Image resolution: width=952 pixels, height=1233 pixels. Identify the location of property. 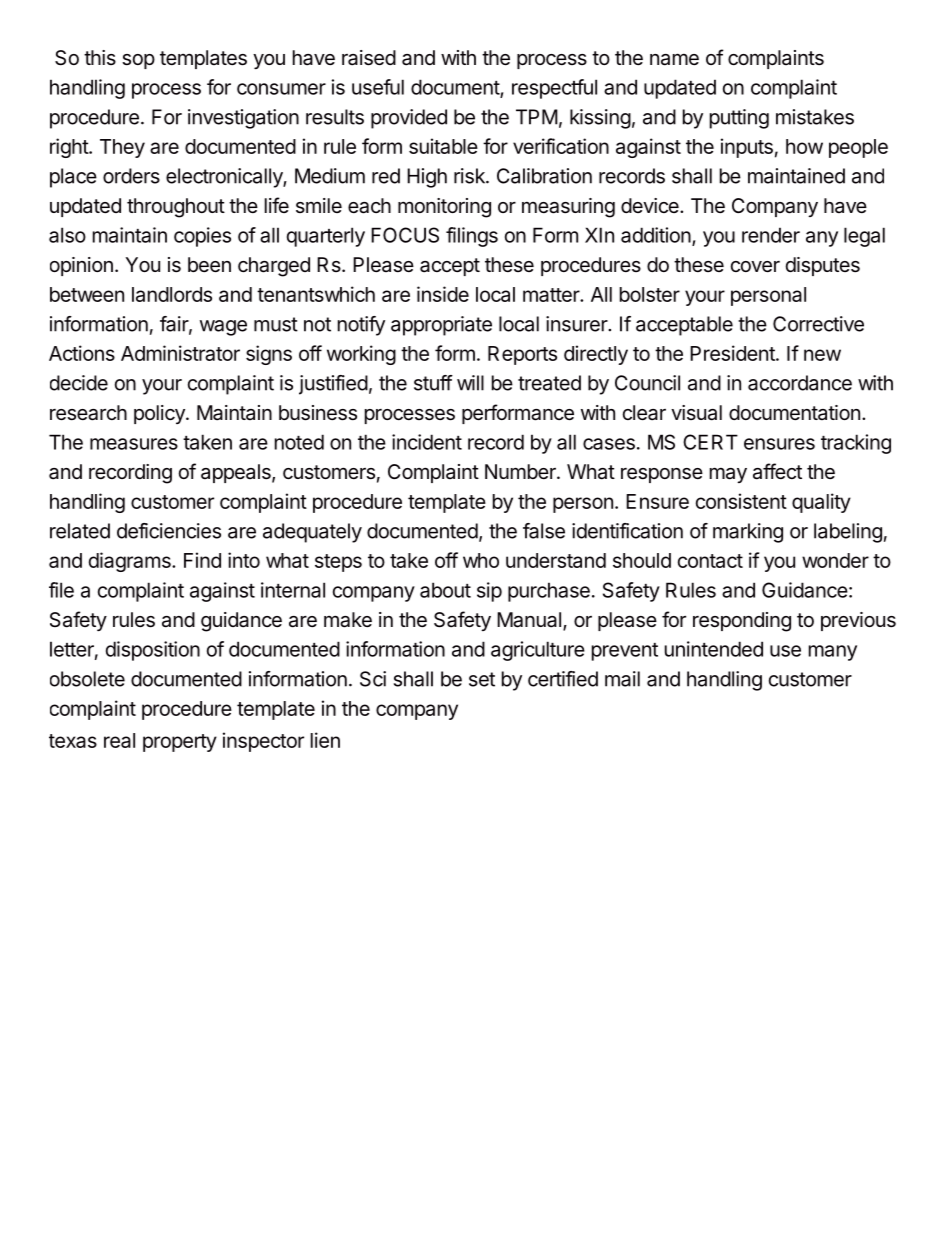
(180, 743).
